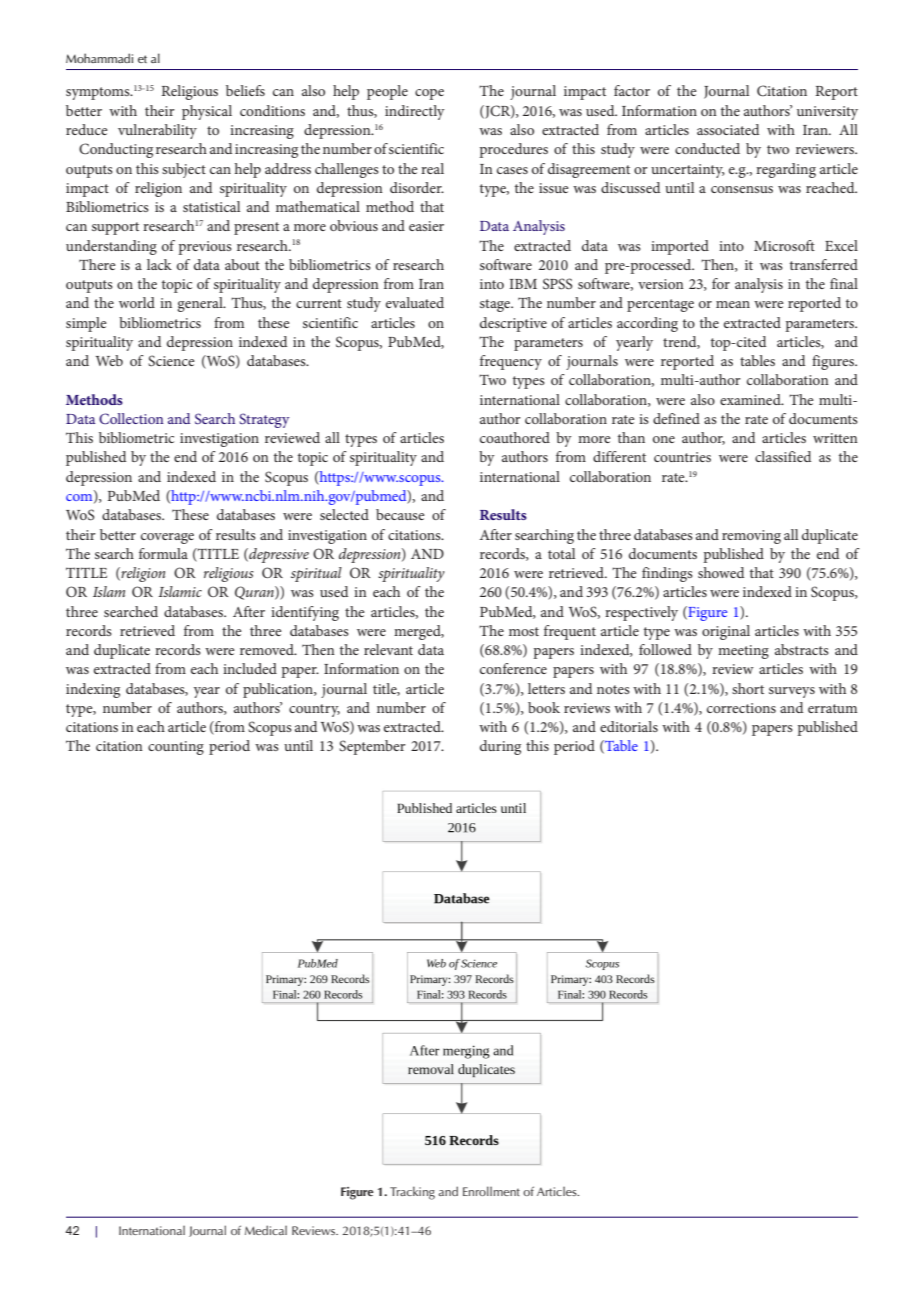 The width and height of the screenshot is (924, 1308). What do you see at coordinates (415, 112) in the screenshot?
I see `indirectly` at bounding box center [415, 112].
